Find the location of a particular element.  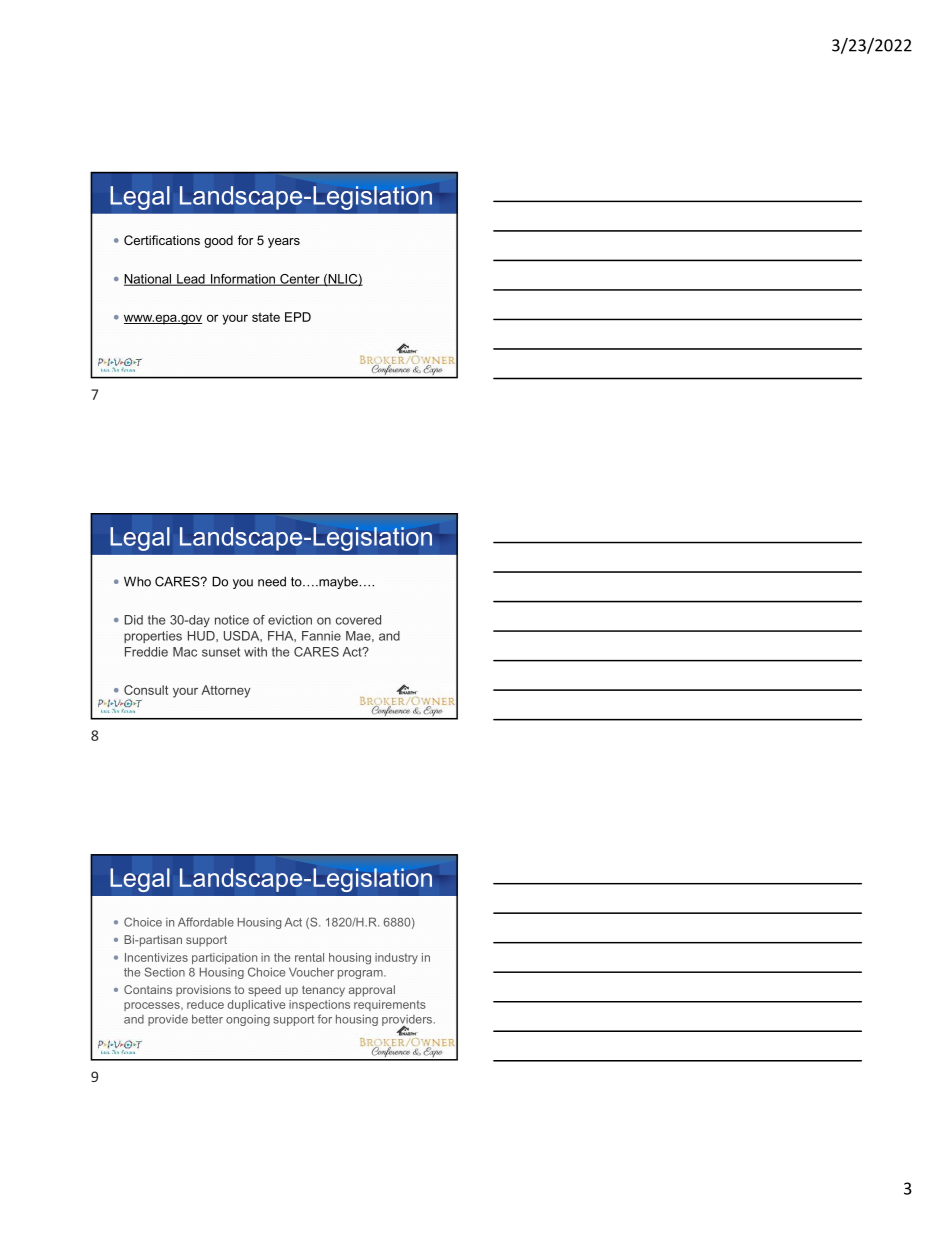

with is located at coordinates (255, 652).
